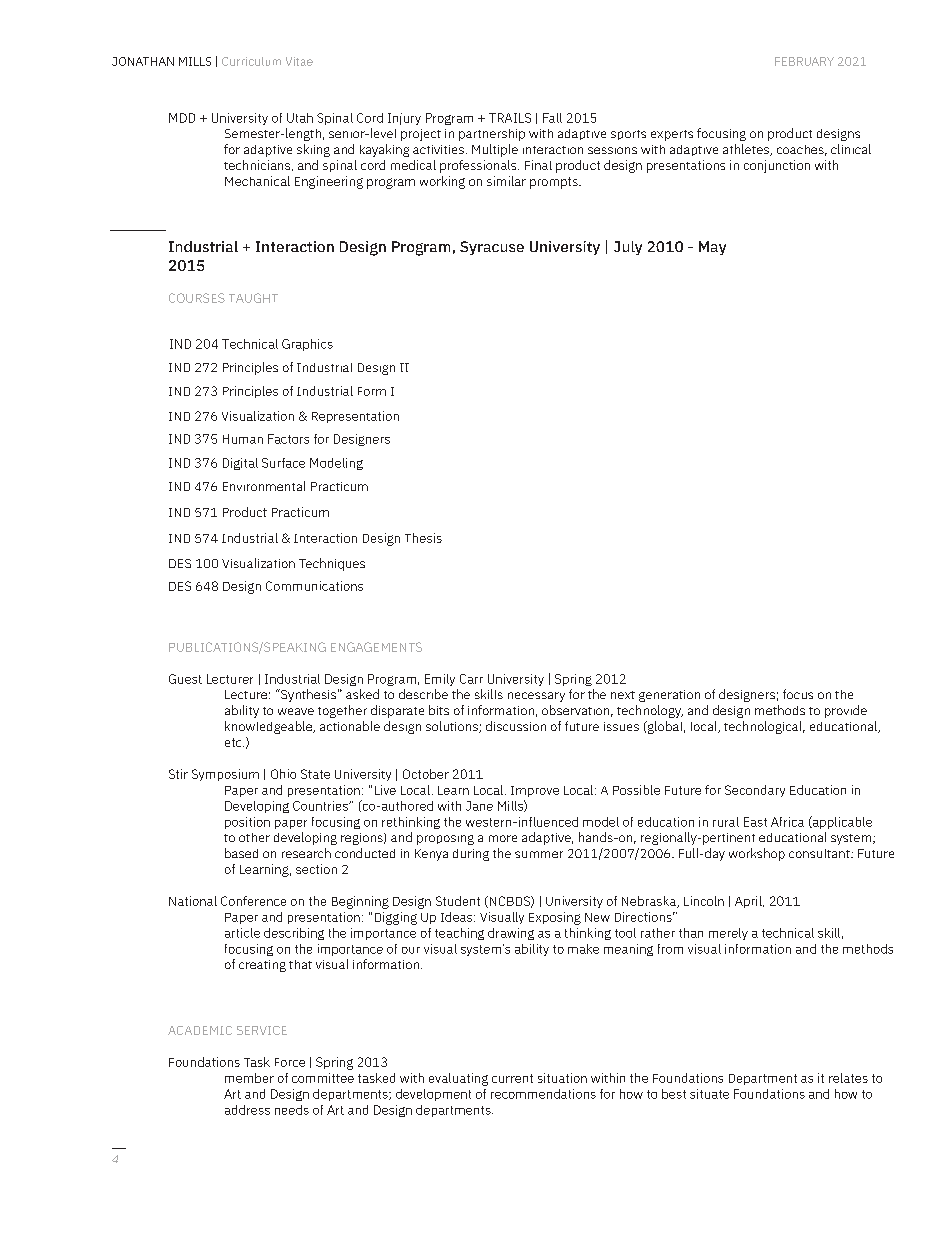  What do you see at coordinates (251, 61) in the screenshot?
I see `Curriculum` at bounding box center [251, 61].
